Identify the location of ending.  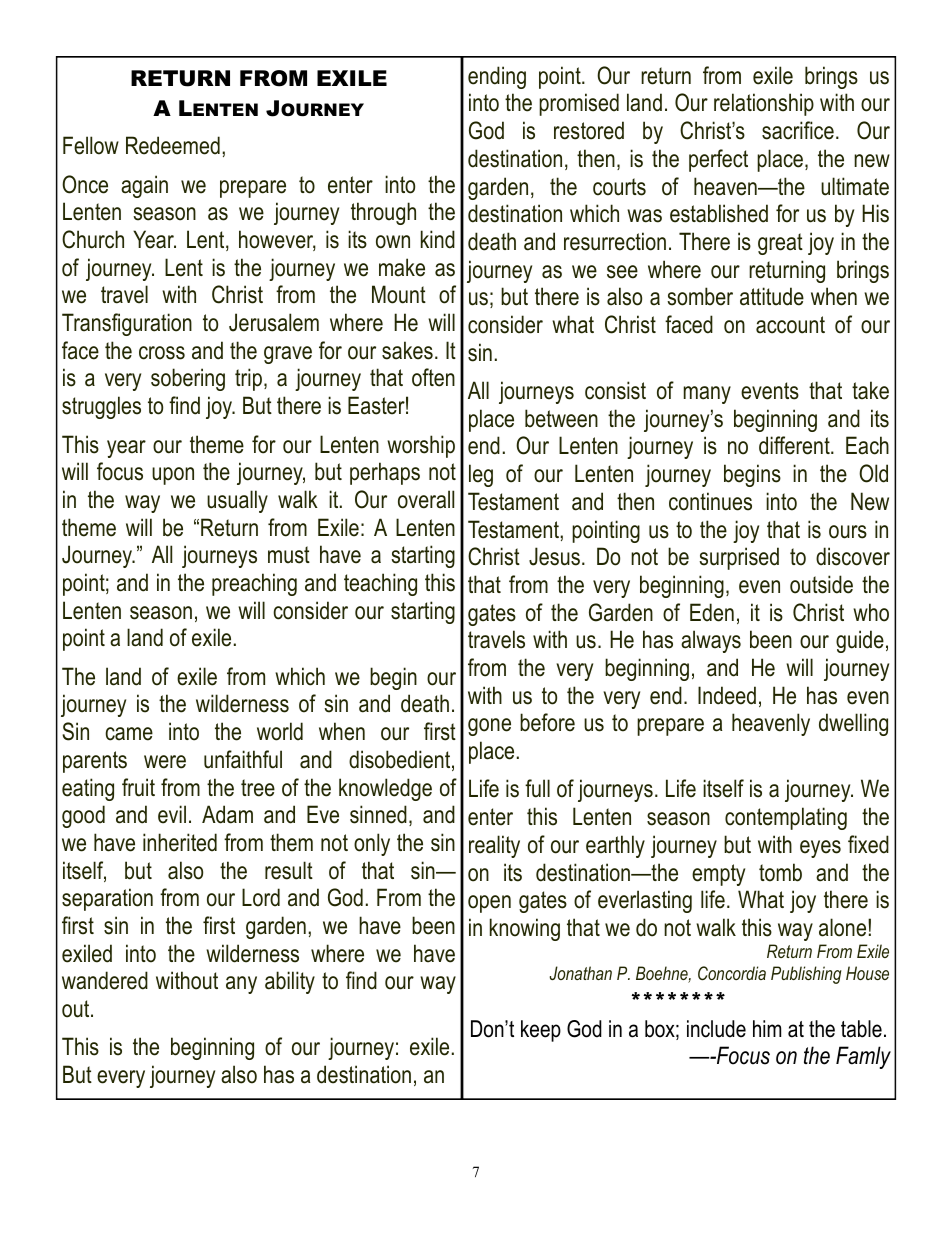
(497, 77).
